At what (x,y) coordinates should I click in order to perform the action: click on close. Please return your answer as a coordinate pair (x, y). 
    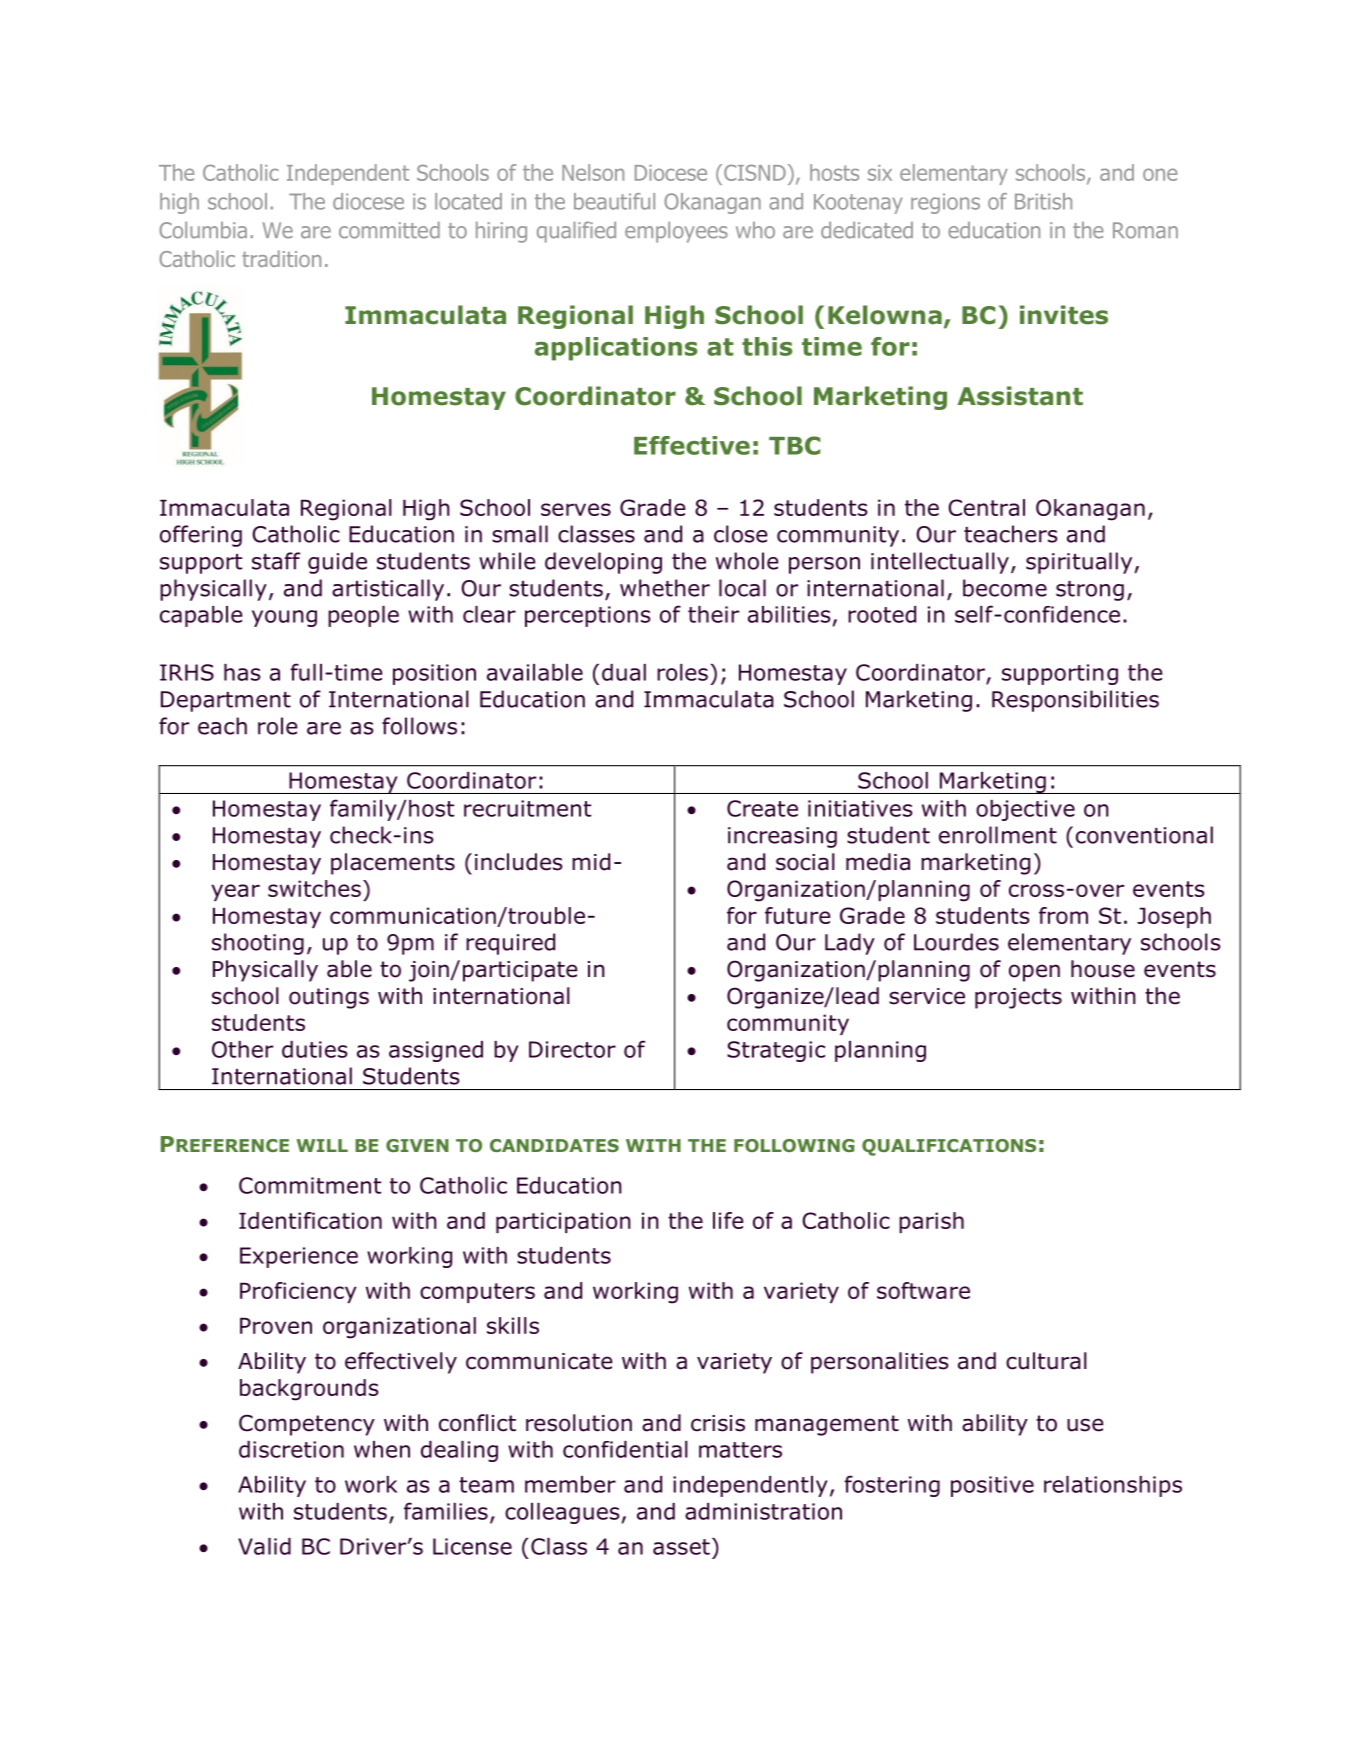
    Looking at the image, I should click on (741, 534).
